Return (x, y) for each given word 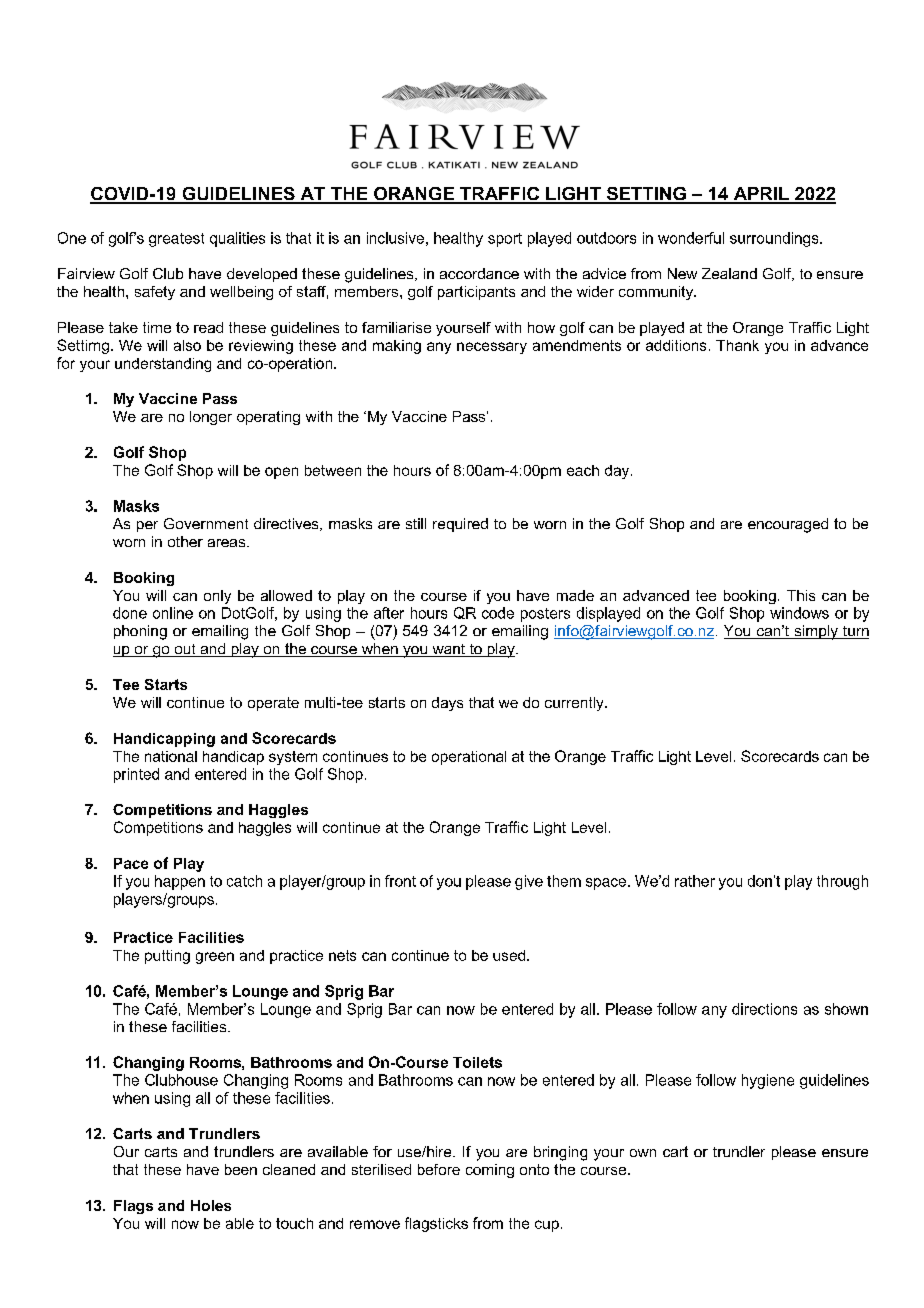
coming (490, 1171)
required (460, 525)
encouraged (788, 525)
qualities (237, 239)
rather (695, 881)
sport (505, 240)
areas (228, 543)
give (529, 882)
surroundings (775, 239)
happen (180, 882)
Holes (211, 1205)
